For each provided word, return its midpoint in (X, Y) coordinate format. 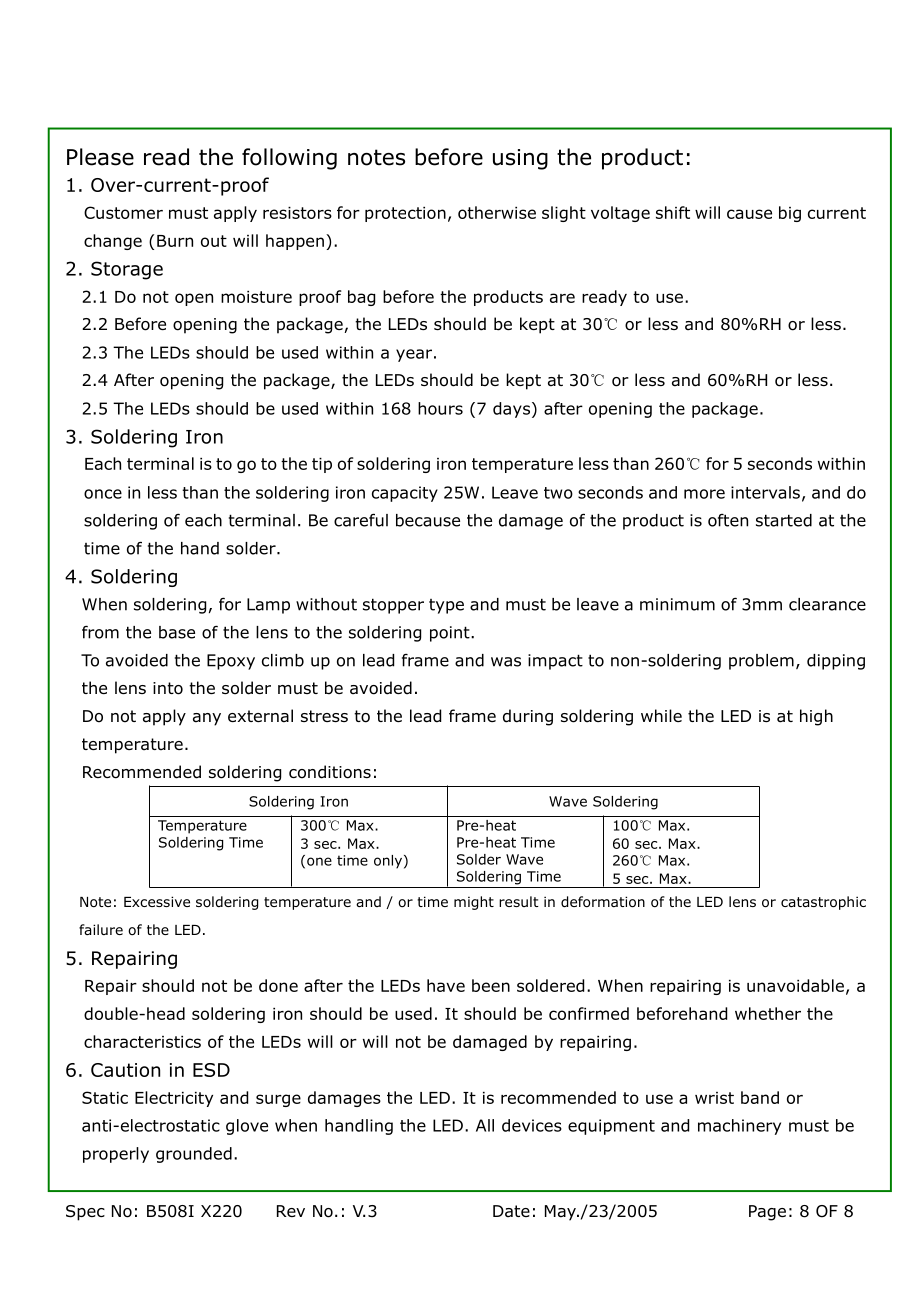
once (103, 494)
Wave (524, 859)
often (728, 520)
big (790, 214)
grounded (194, 1155)
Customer (123, 212)
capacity (405, 494)
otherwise (497, 212)
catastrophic (823, 903)
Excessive (157, 901)
